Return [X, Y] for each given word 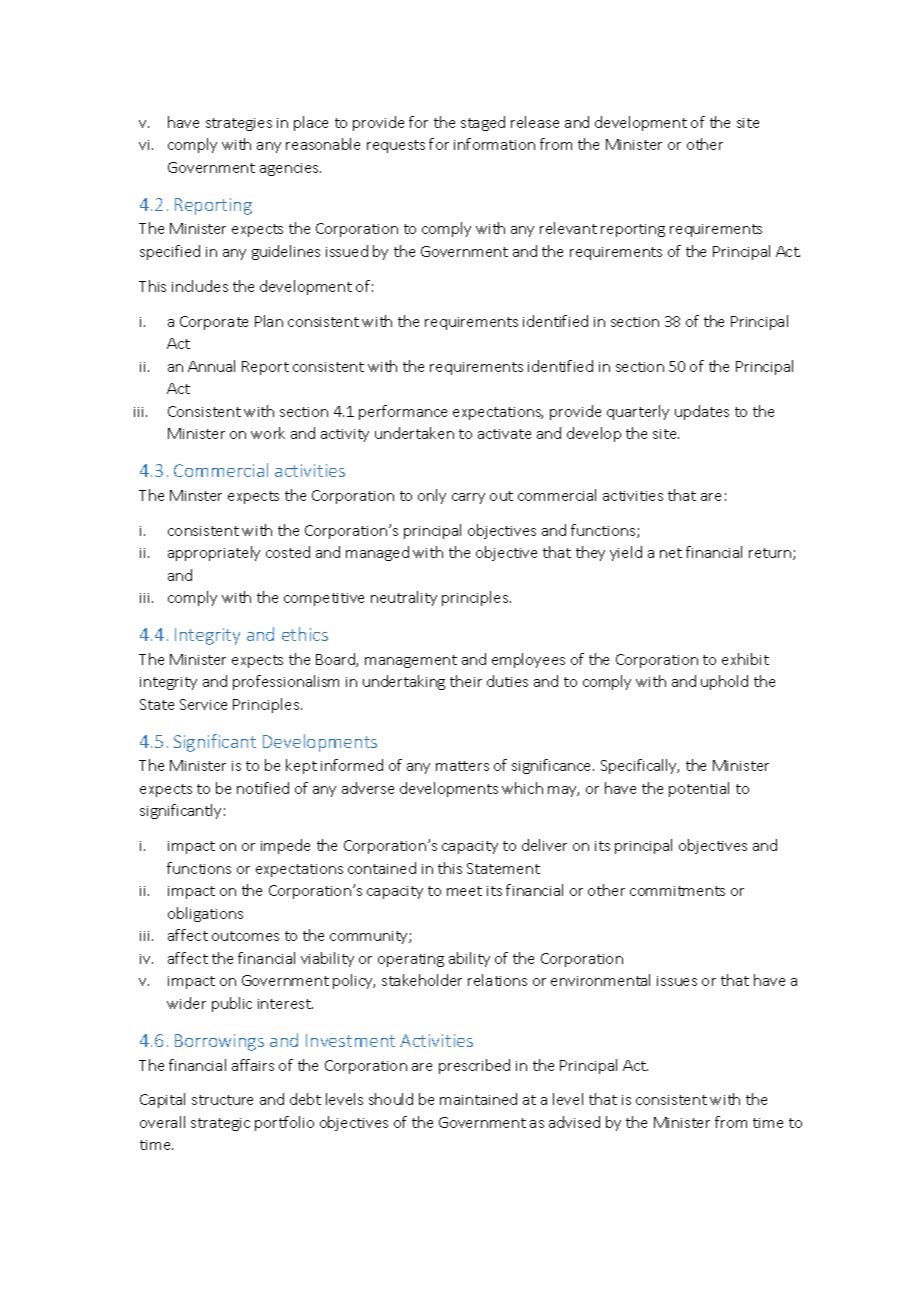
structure [222, 1100]
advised [574, 1122]
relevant [568, 228]
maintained [478, 1099]
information [494, 144]
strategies [239, 124]
